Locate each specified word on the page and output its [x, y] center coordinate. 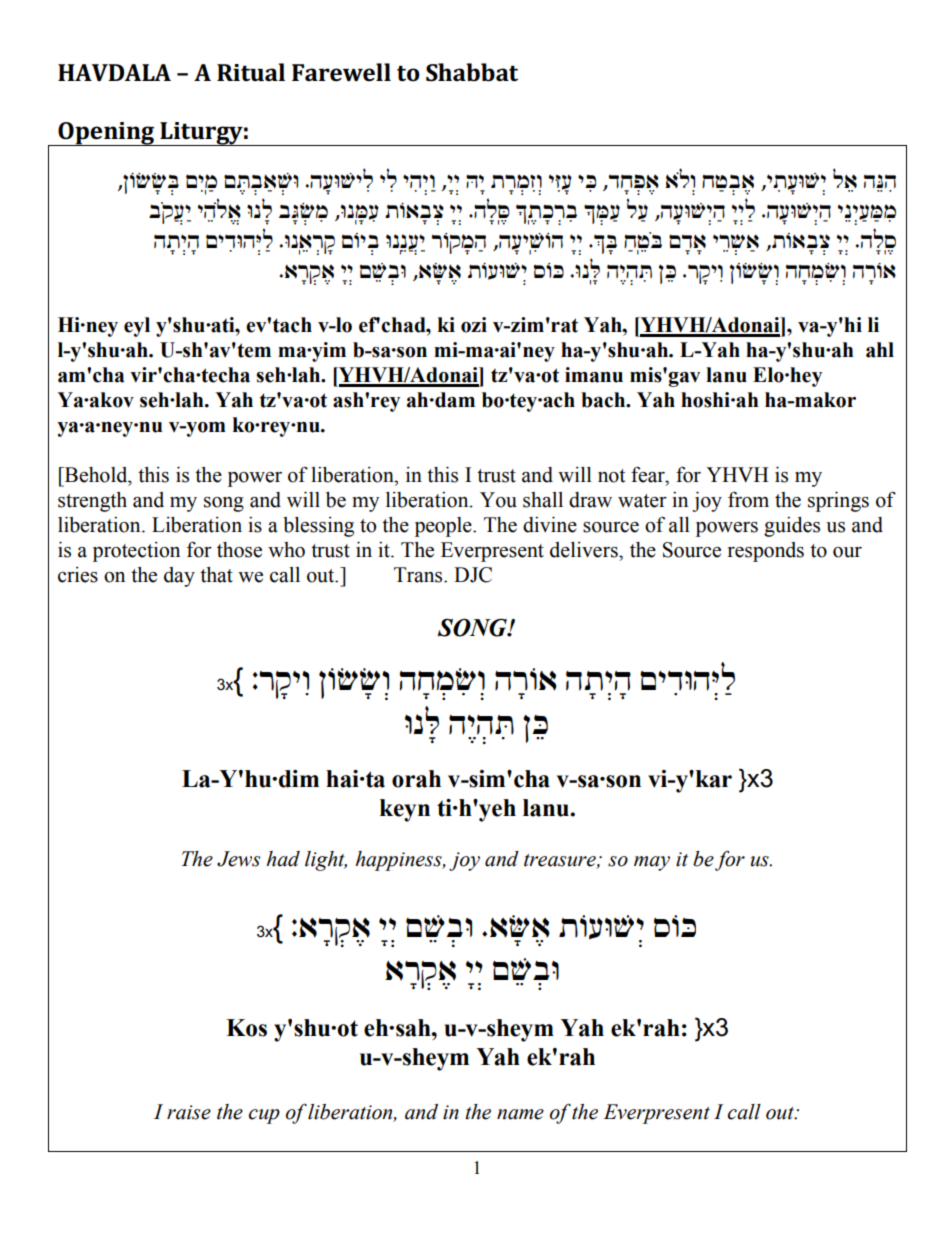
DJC [473, 575]
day [179, 577]
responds [766, 552]
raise [189, 1112]
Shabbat [472, 72]
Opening [106, 134]
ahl [880, 350]
